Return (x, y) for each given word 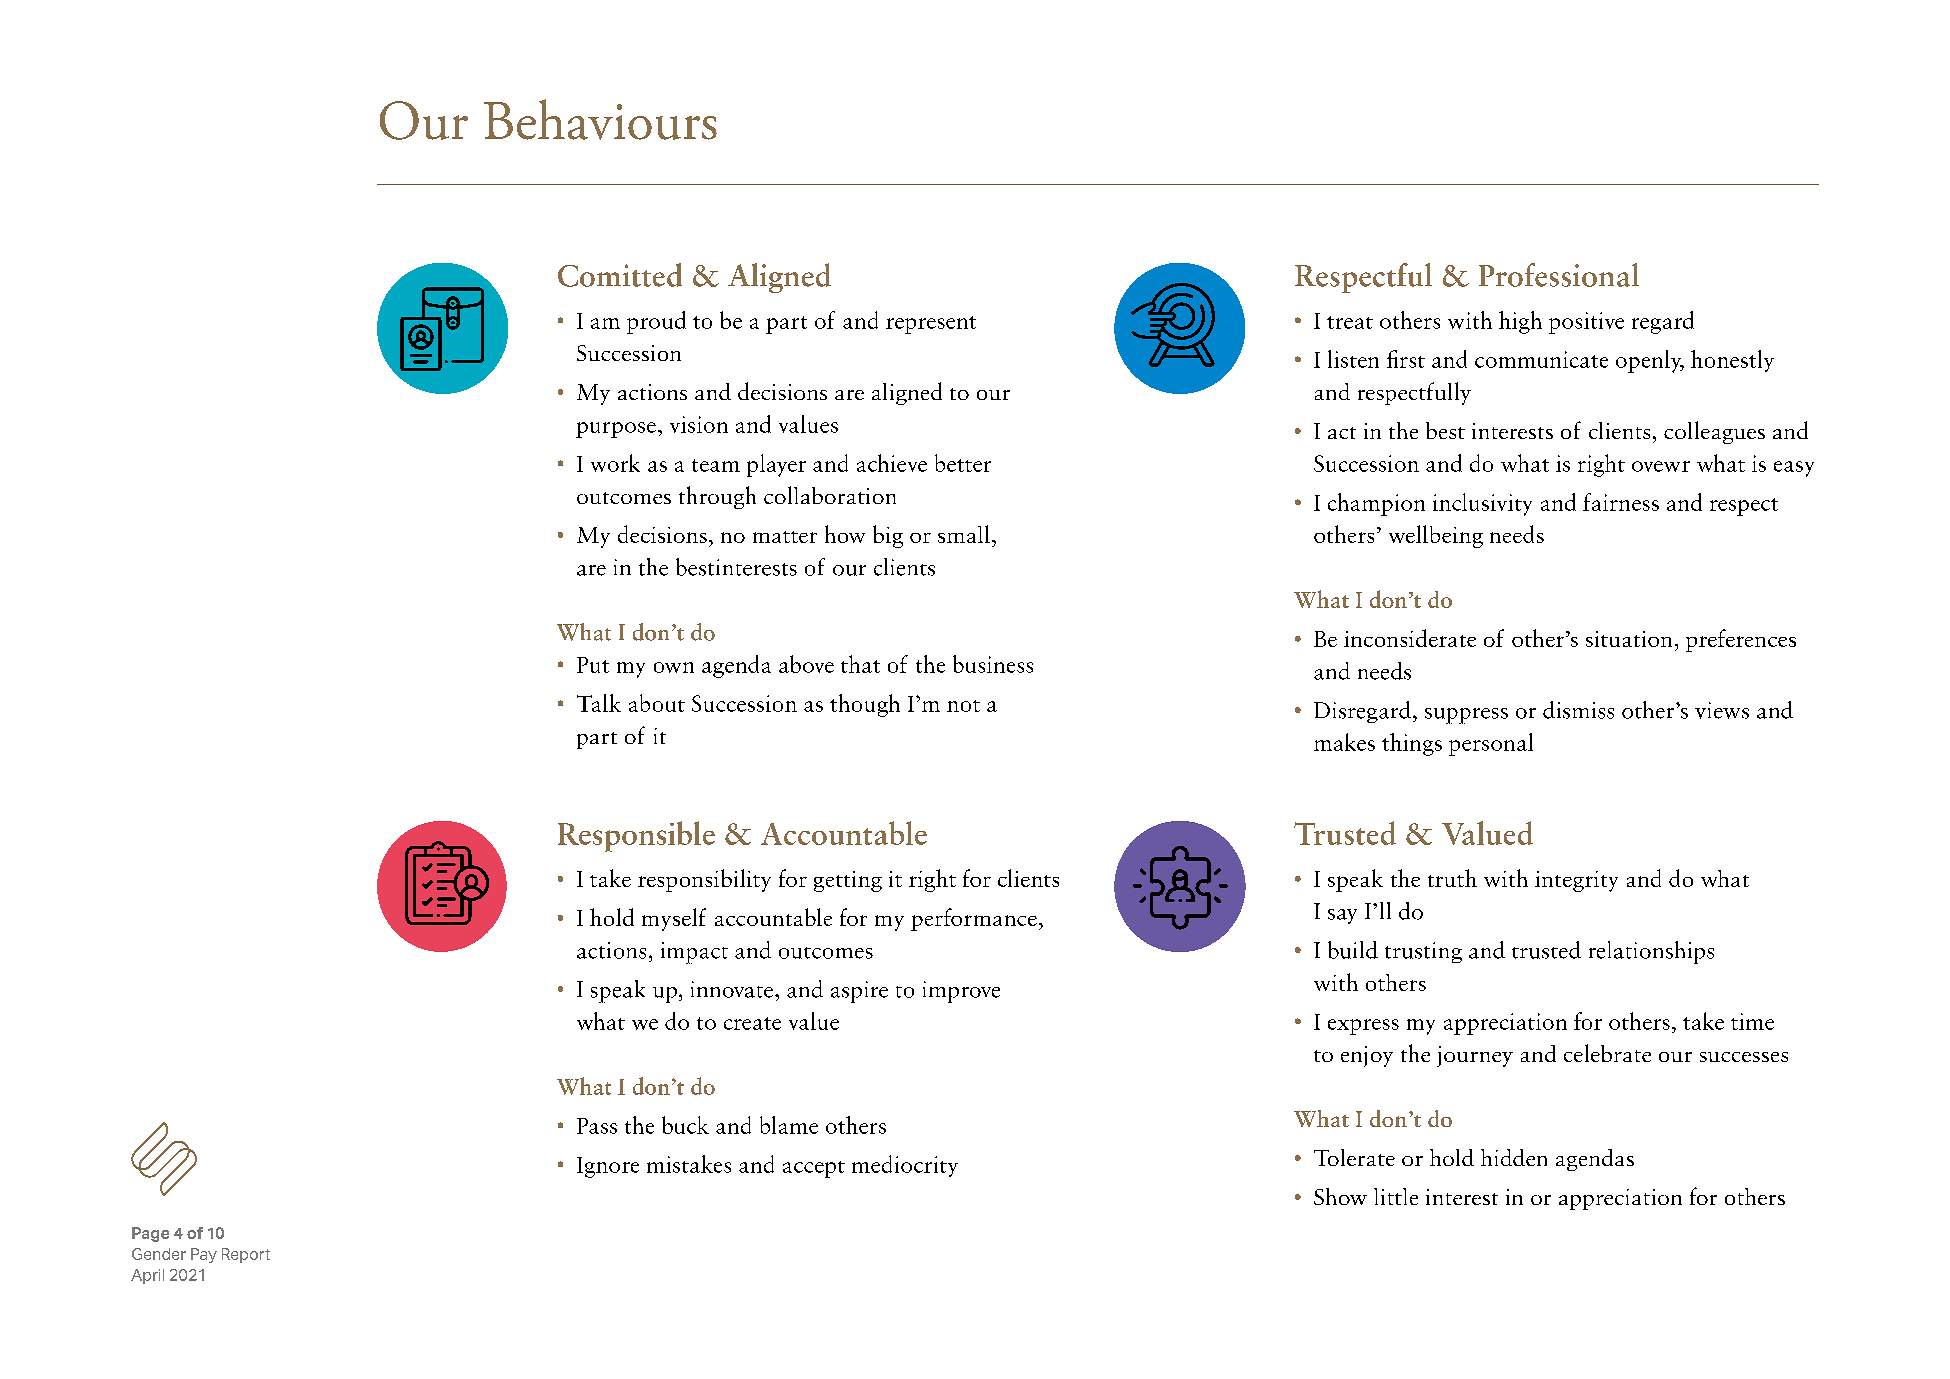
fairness (1621, 502)
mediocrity (905, 1166)
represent (931, 325)
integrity (1576, 881)
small (964, 534)
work (615, 463)
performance (974, 919)
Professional (1559, 275)
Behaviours (600, 119)
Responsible (636, 836)
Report (246, 1255)
